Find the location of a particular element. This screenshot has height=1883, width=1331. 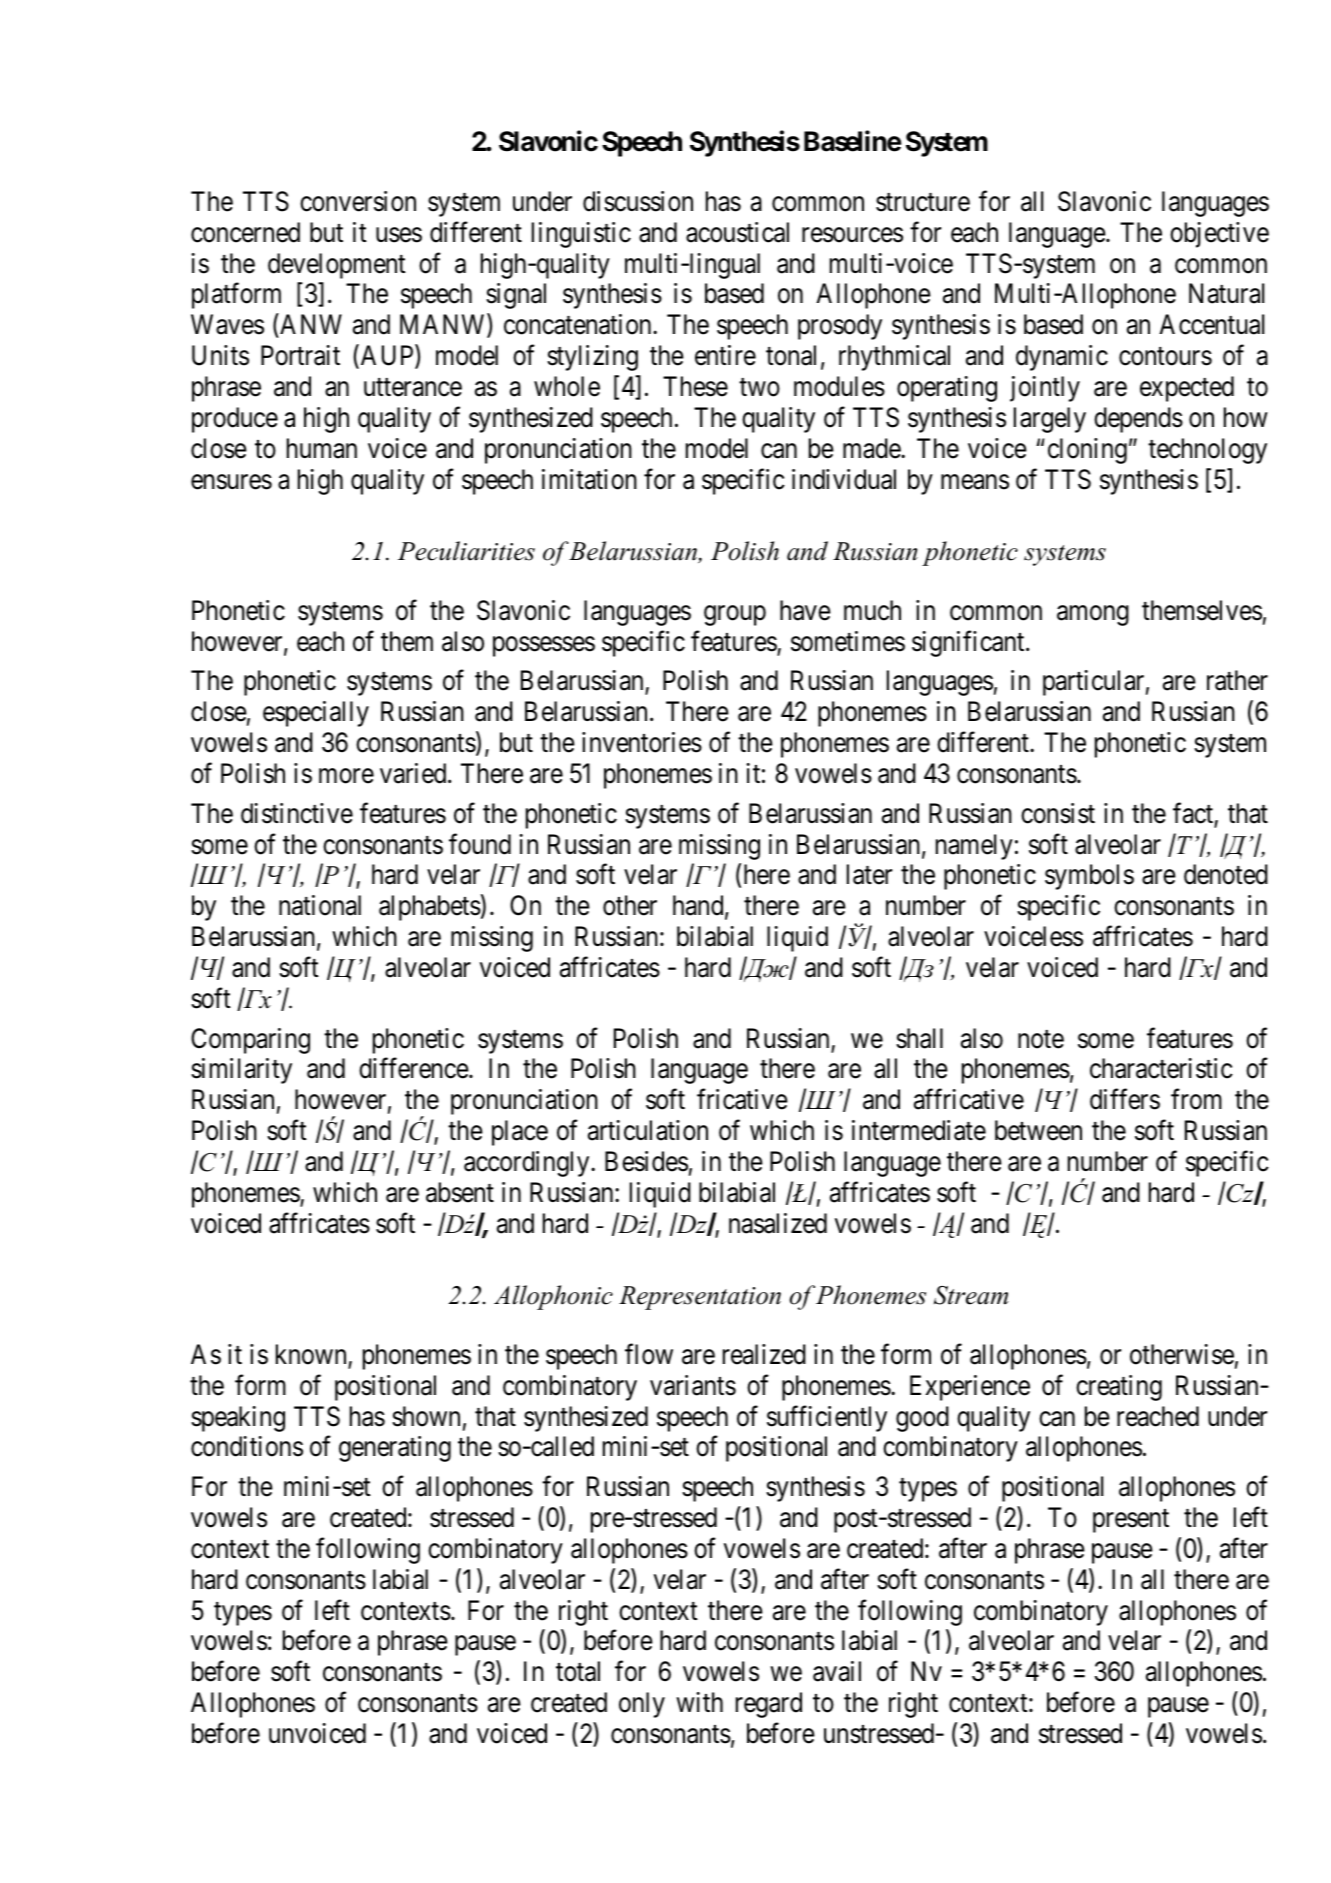

creating is located at coordinates (1119, 1388).
